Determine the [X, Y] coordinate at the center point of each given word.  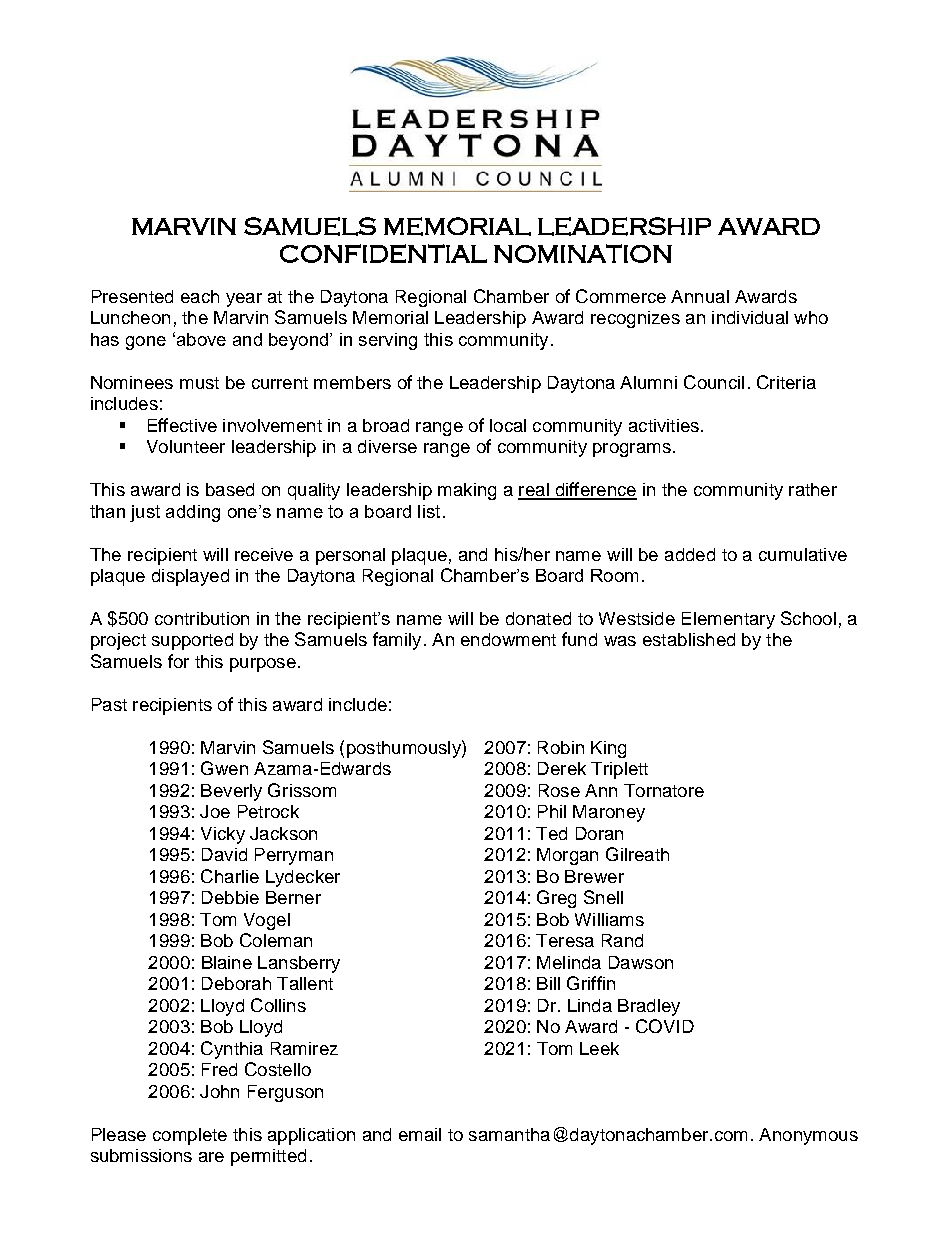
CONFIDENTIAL [383, 253]
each [200, 296]
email [420, 1134]
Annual [700, 296]
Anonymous [808, 1136]
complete [190, 1136]
